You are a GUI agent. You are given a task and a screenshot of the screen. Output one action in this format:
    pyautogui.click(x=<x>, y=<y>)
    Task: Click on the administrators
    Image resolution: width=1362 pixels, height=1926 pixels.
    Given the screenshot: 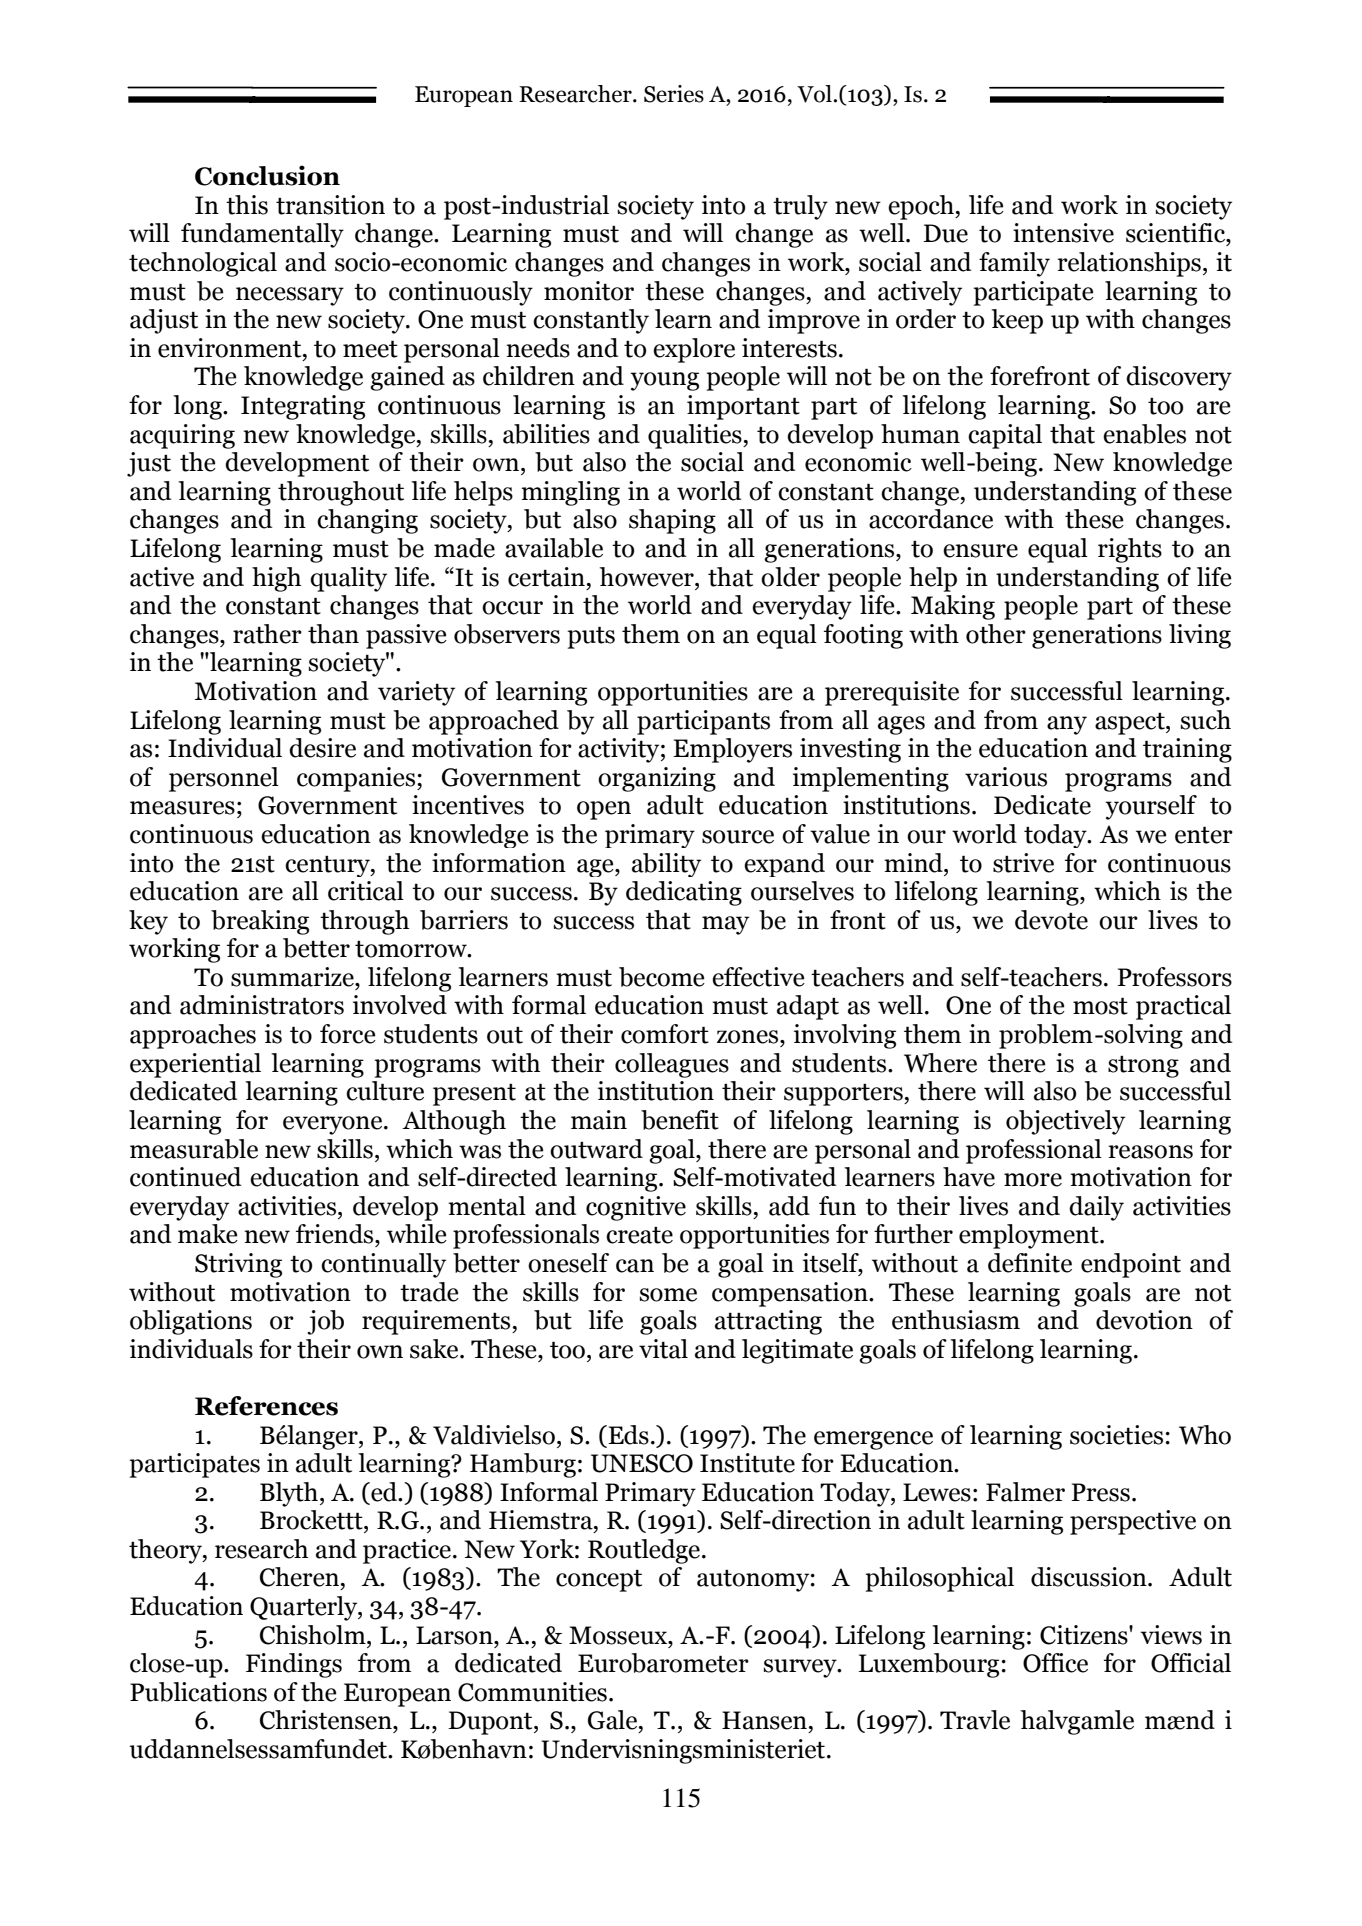 What is the action you would take?
    pyautogui.click(x=262, y=1005)
